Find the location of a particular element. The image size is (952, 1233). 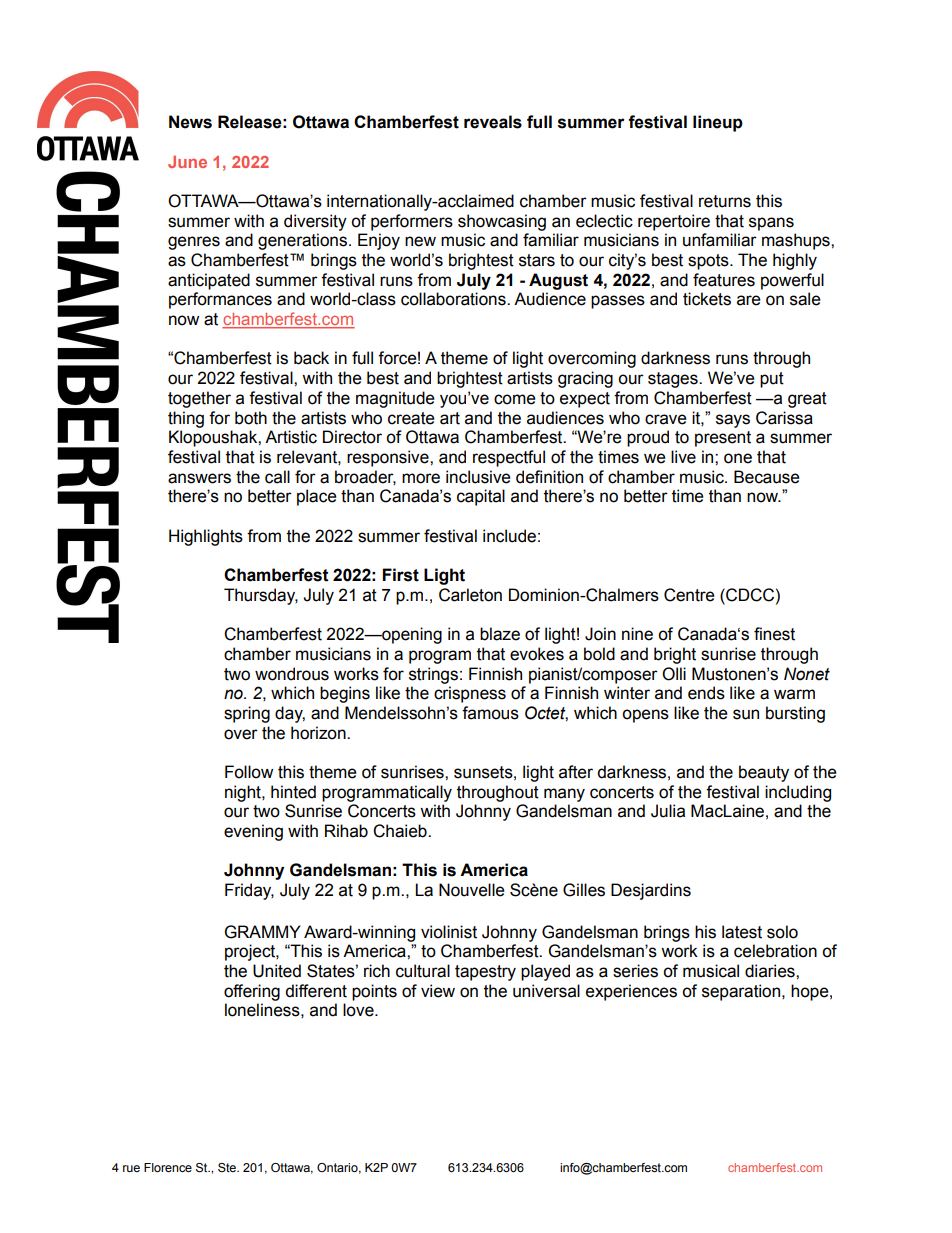

Friday is located at coordinates (249, 891).
